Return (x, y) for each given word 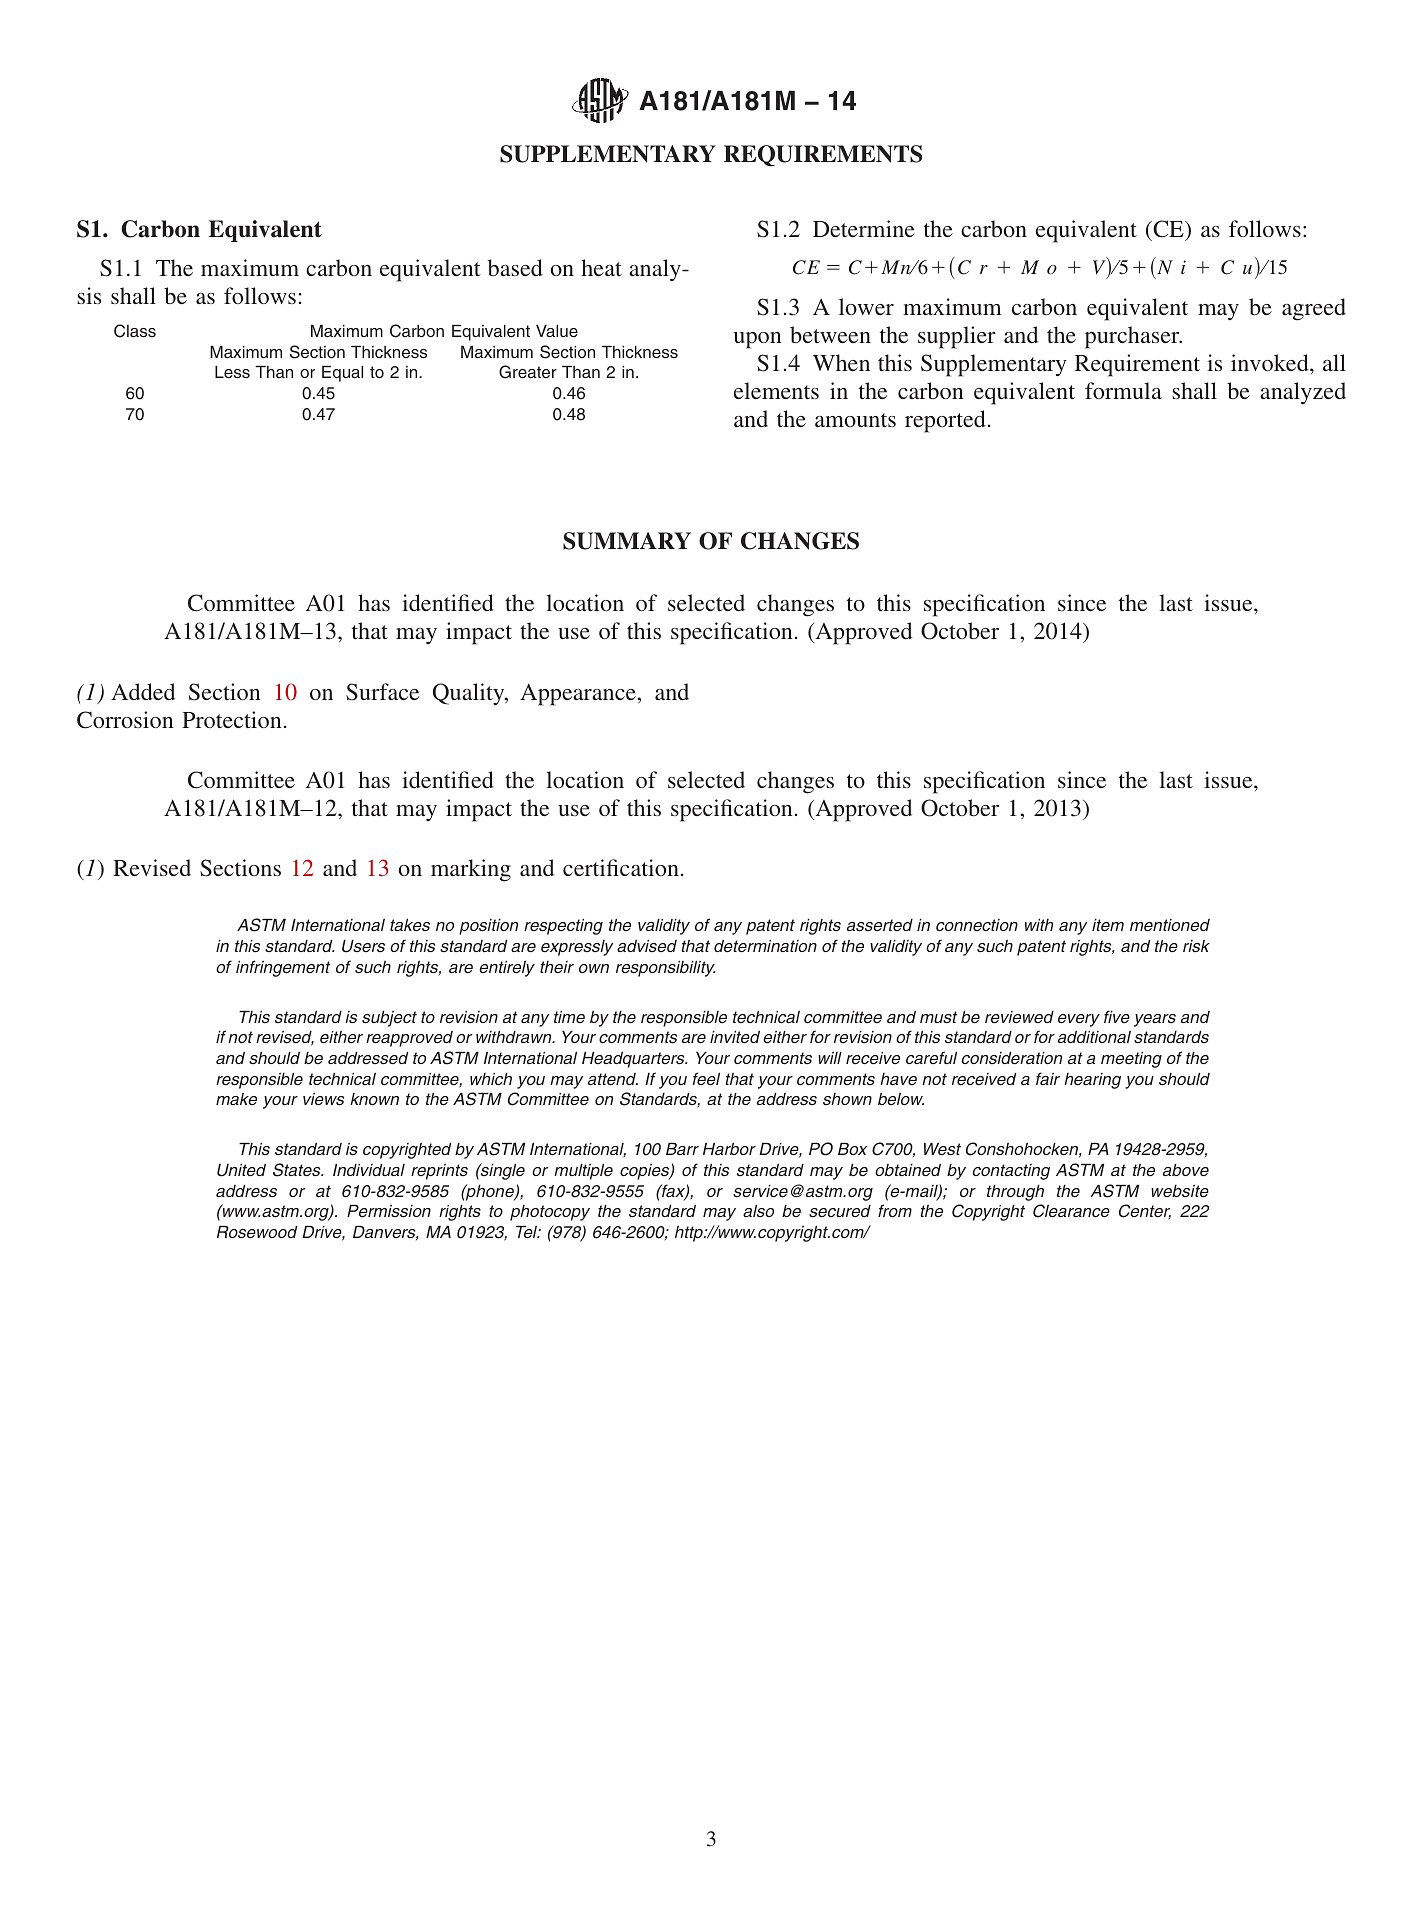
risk (1196, 946)
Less (232, 372)
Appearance (578, 694)
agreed (1314, 309)
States (298, 1170)
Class (135, 331)
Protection (232, 719)
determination (765, 946)
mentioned (1170, 925)
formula (1123, 390)
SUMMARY (627, 541)
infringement (283, 968)
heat (601, 267)
